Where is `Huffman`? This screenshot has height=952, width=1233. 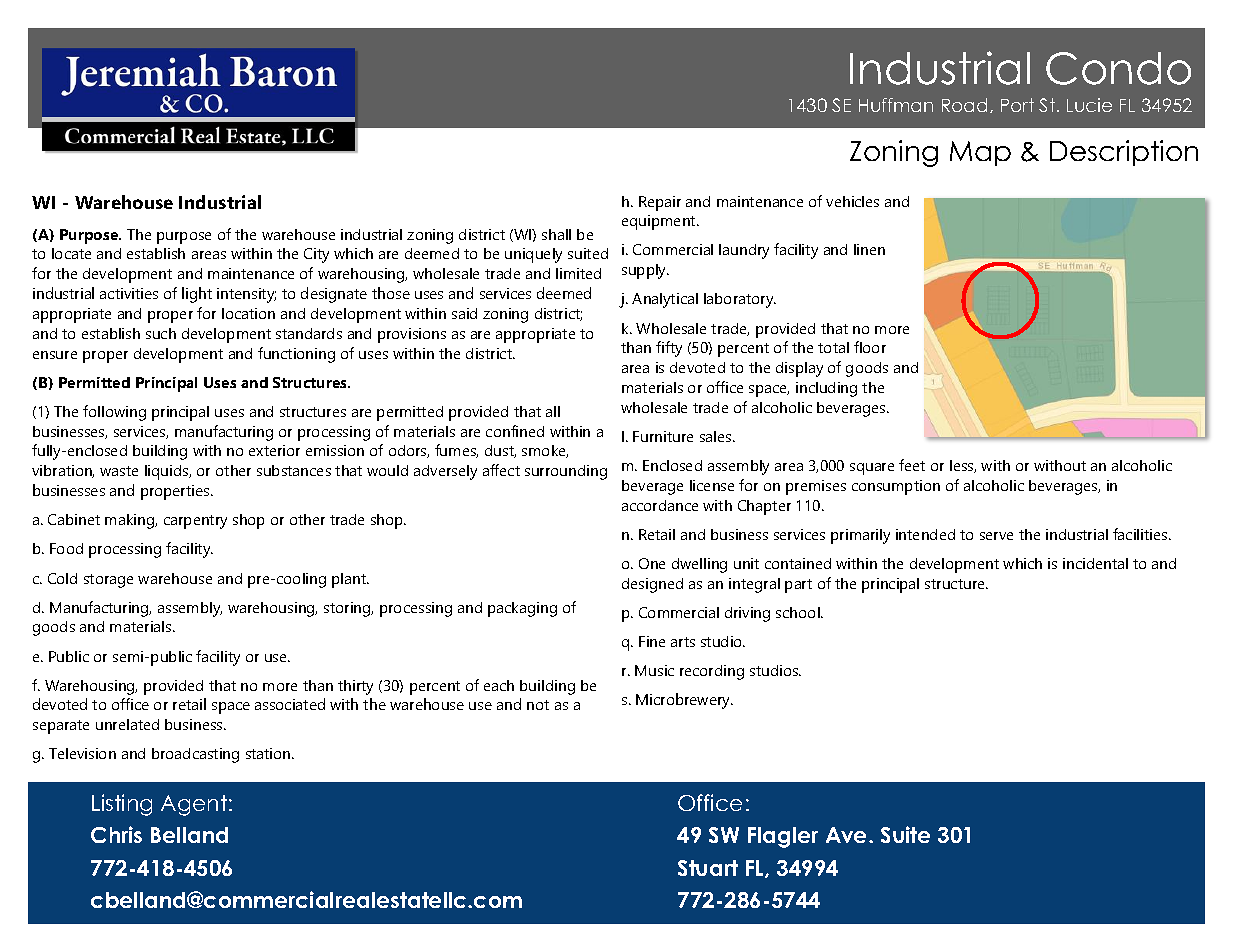 Huffman is located at coordinates (896, 105).
